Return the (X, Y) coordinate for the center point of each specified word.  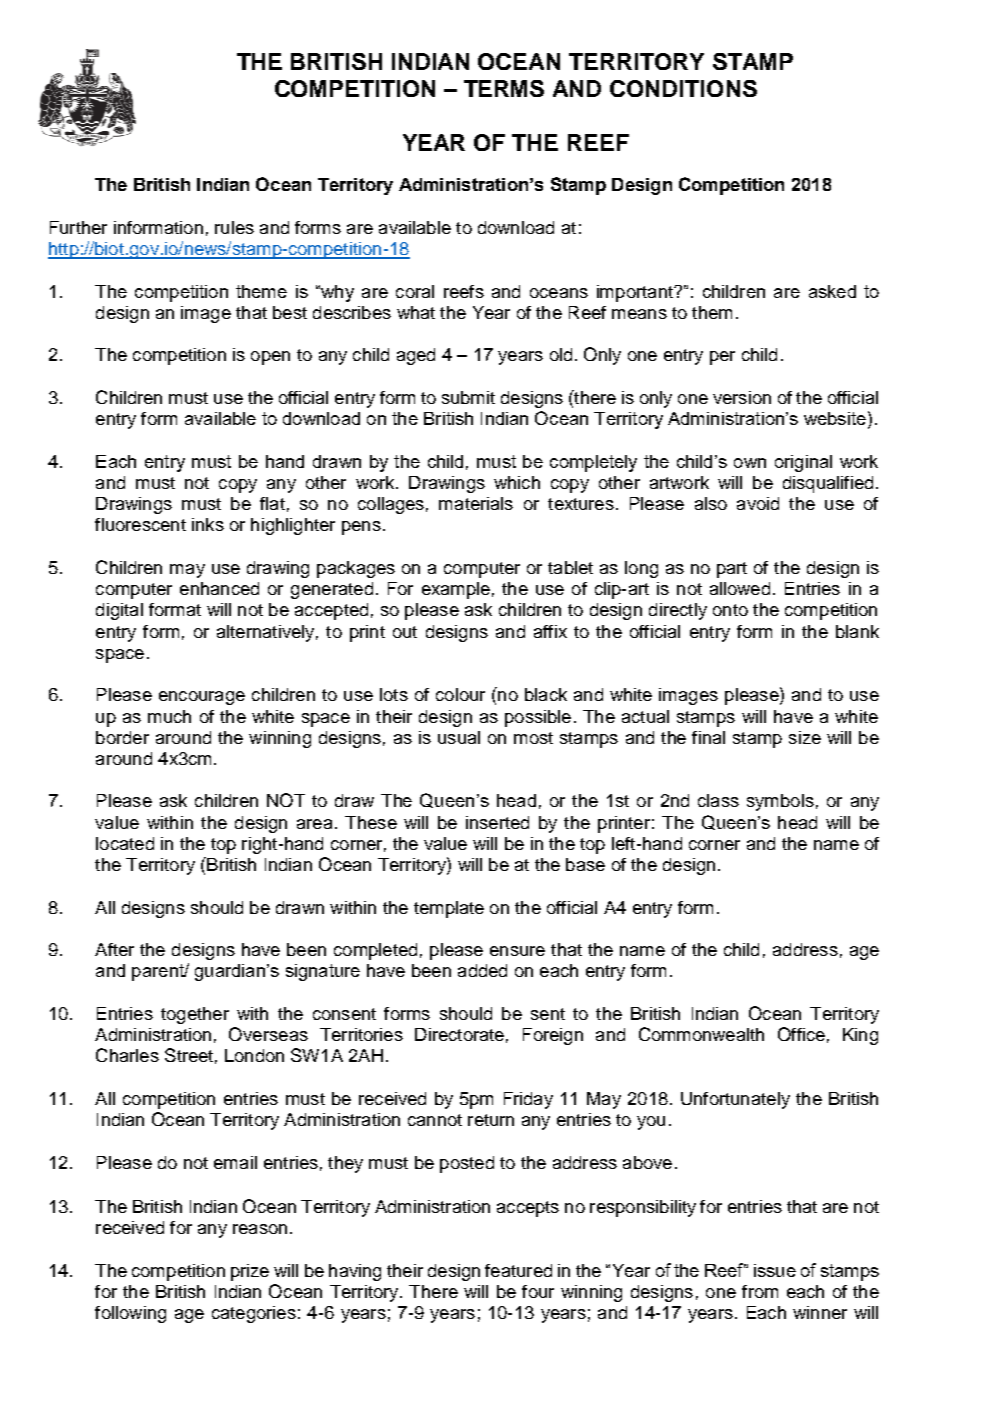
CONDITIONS (683, 88)
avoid (758, 503)
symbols (780, 802)
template (449, 909)
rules (234, 227)
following (130, 1314)
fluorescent (140, 524)
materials (476, 503)
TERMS (504, 88)
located (125, 843)
